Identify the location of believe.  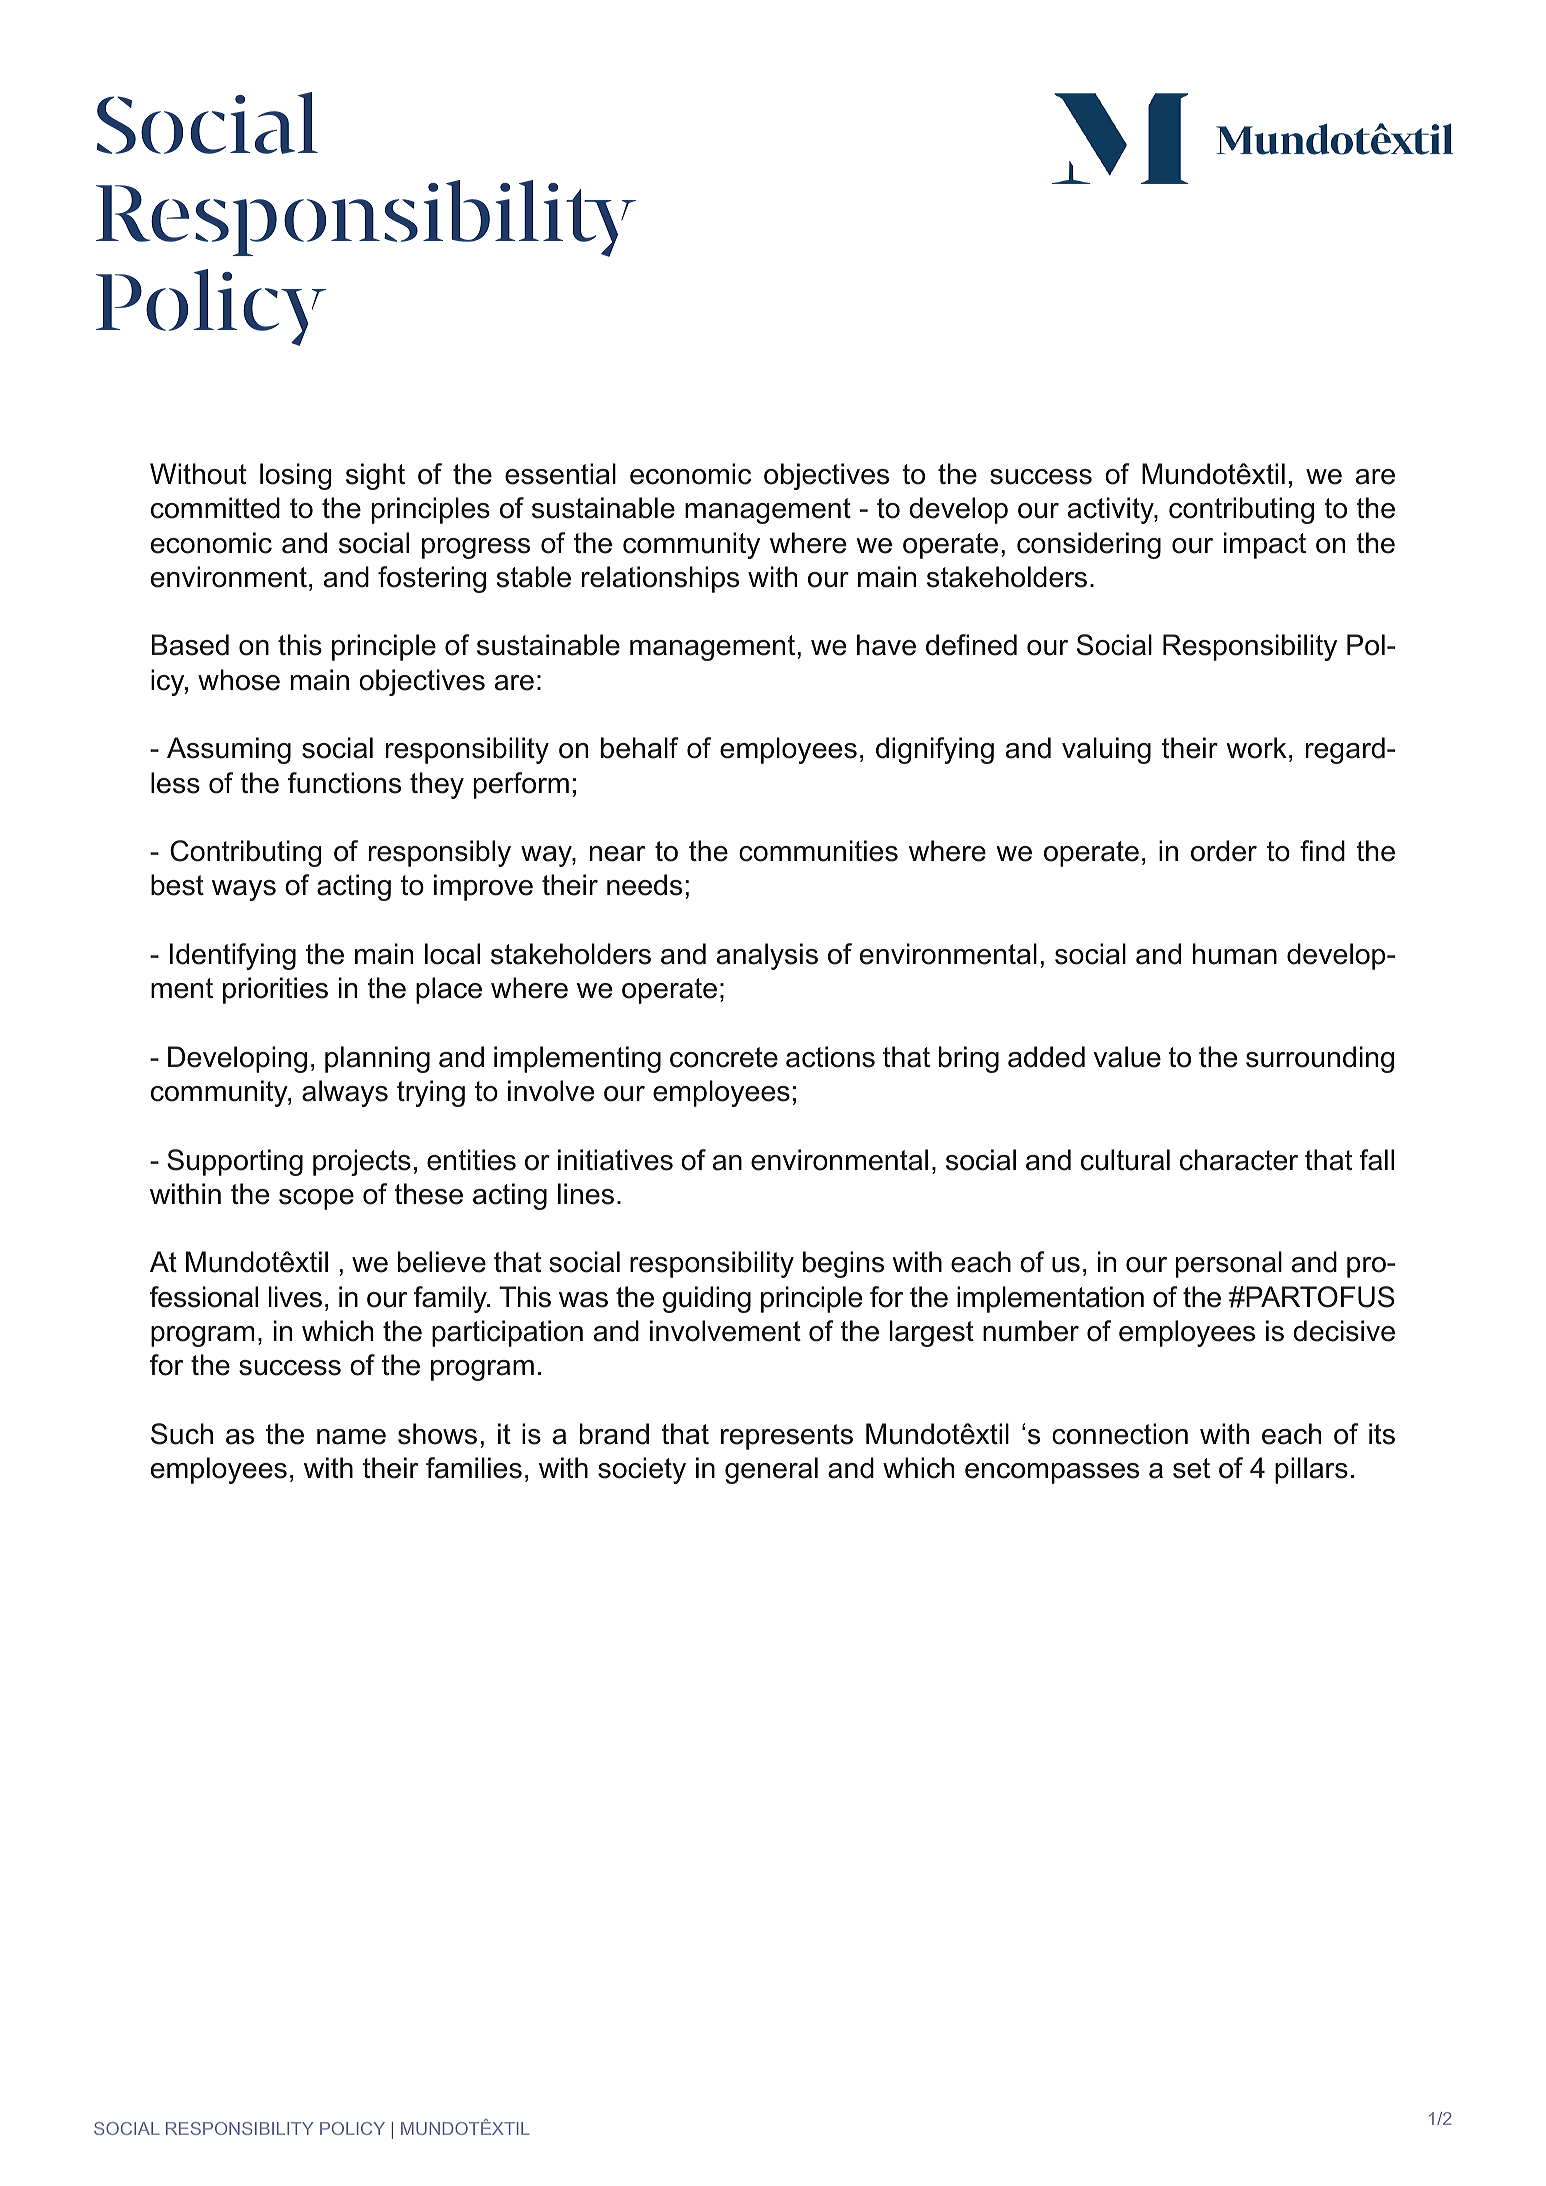
(442, 1262).
